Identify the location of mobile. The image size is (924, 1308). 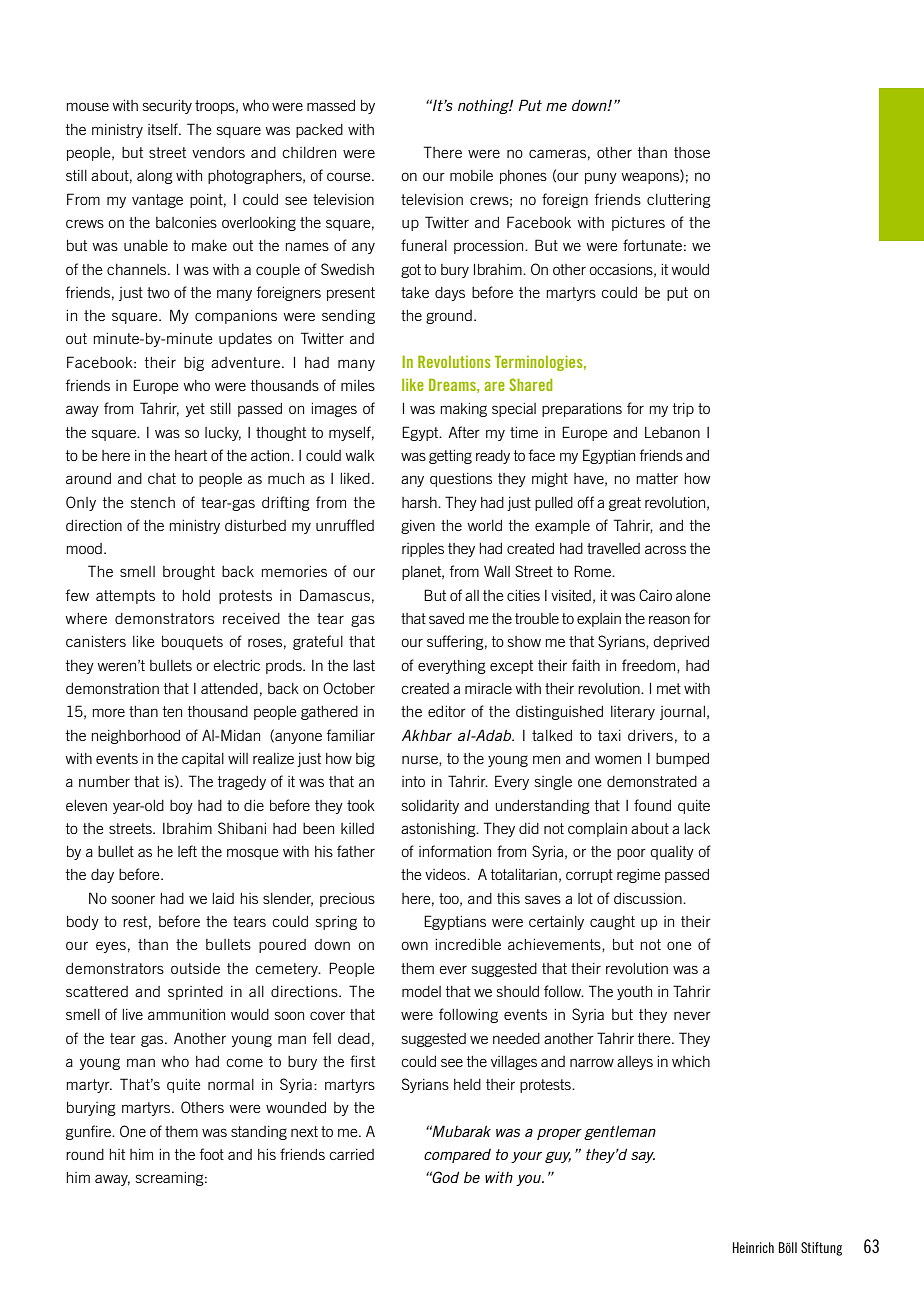
(471, 175).
